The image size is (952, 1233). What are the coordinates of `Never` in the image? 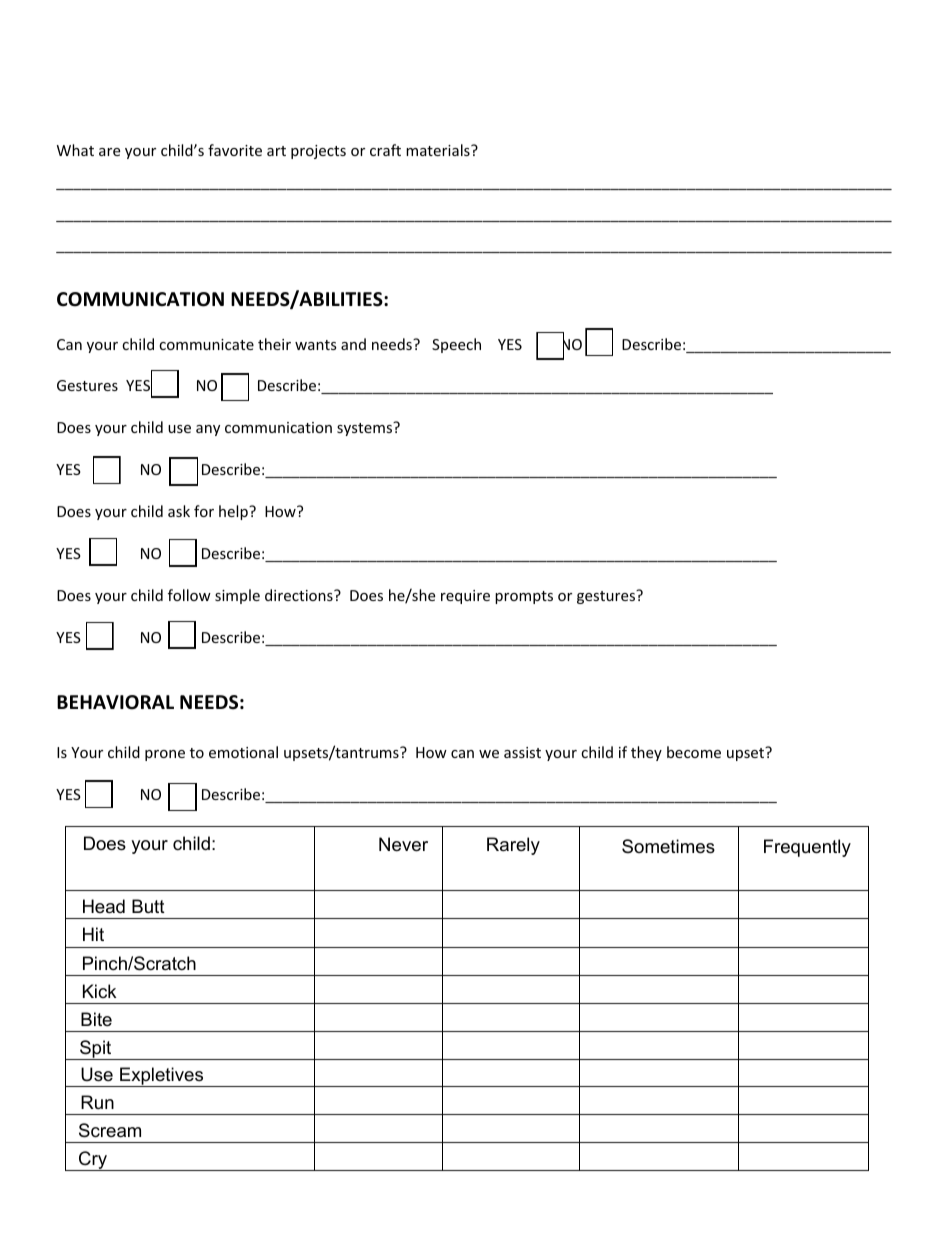 It's located at (403, 844).
